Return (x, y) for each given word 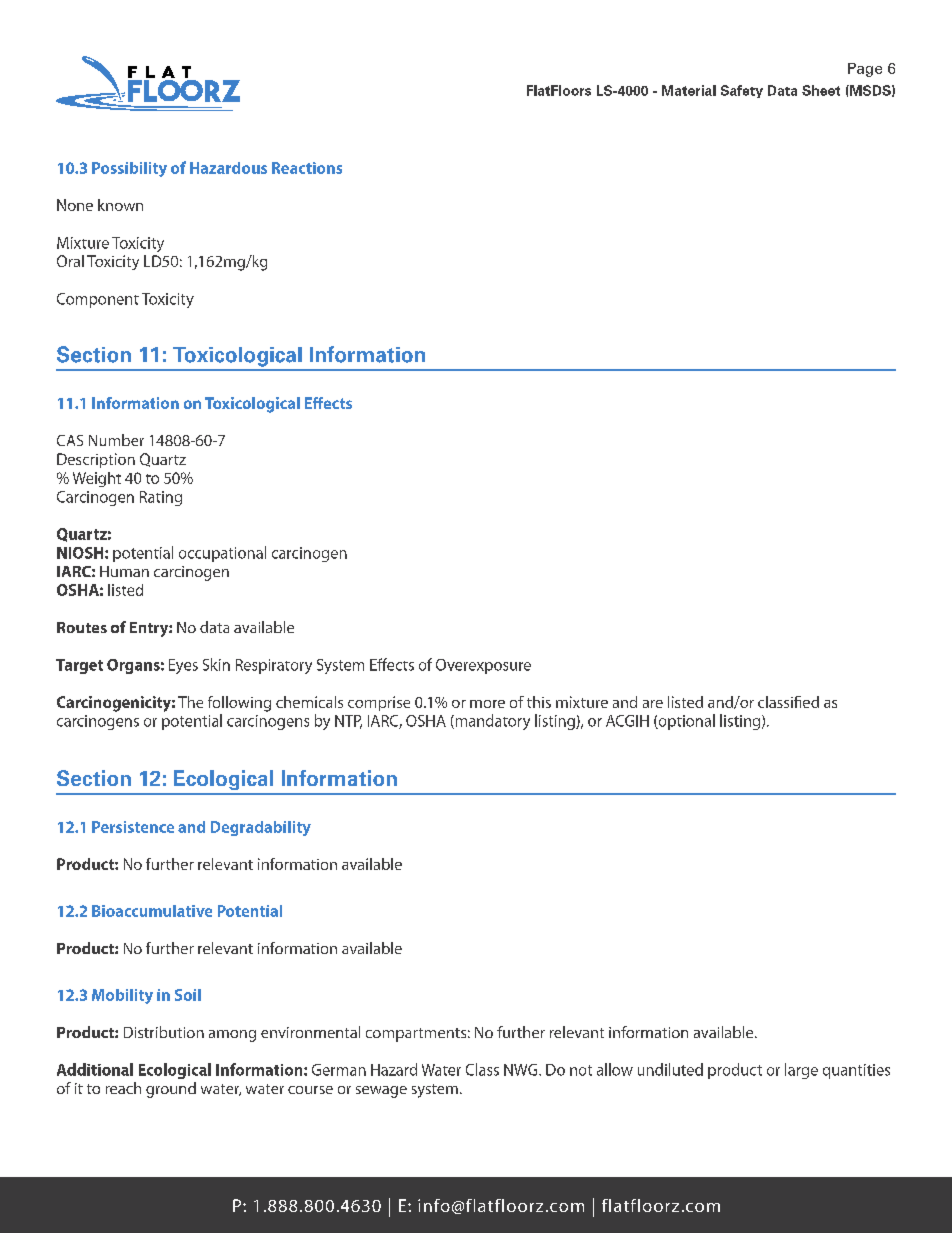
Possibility (129, 169)
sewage (381, 1092)
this (539, 702)
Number (116, 440)
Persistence (133, 827)
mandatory (491, 722)
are (653, 704)
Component (98, 300)
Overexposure (483, 666)
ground (171, 1090)
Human (124, 571)
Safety (742, 91)
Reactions (307, 168)
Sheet (821, 90)
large (801, 1071)
